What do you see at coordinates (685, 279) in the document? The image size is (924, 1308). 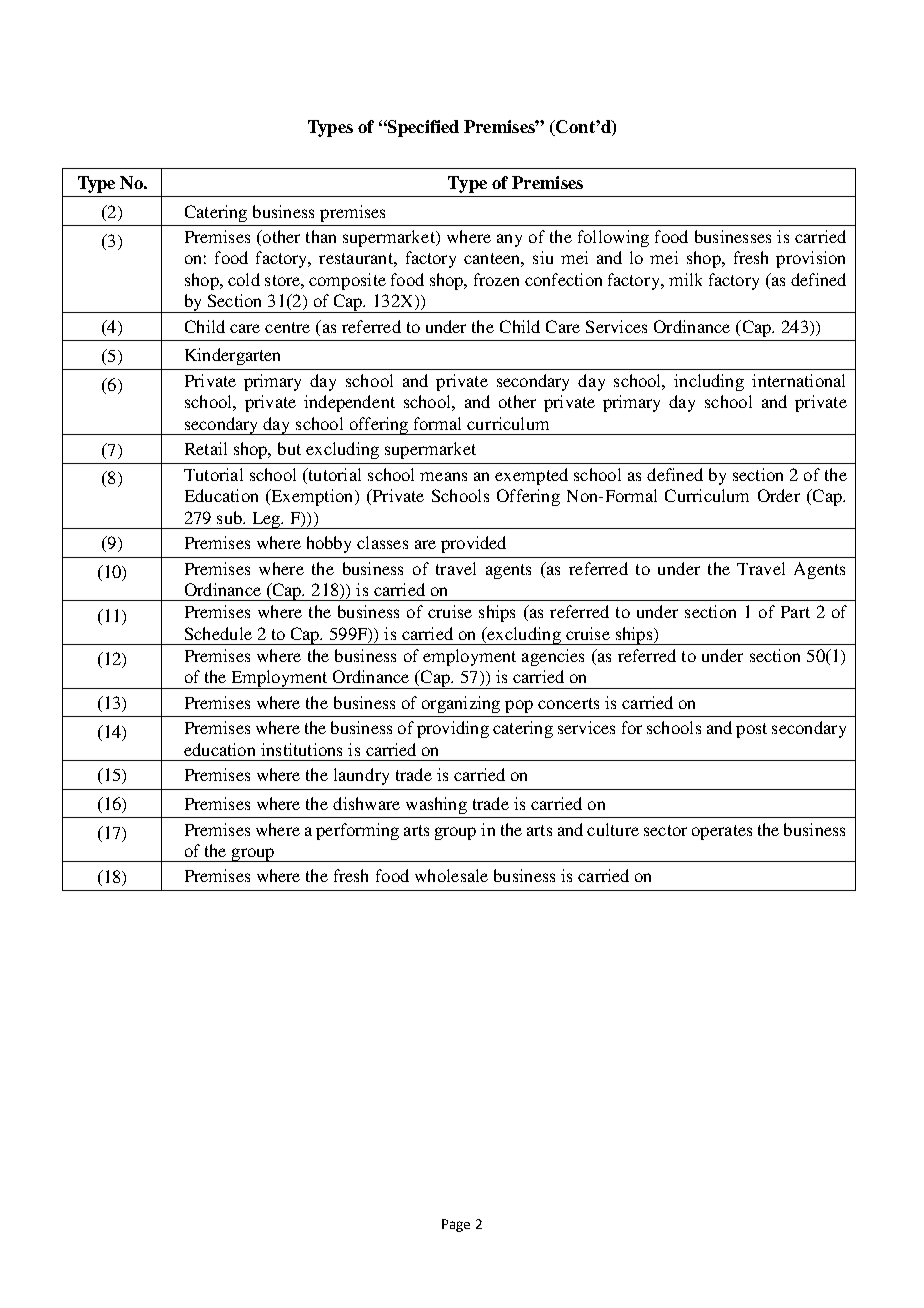 I see `milk` at bounding box center [685, 279].
